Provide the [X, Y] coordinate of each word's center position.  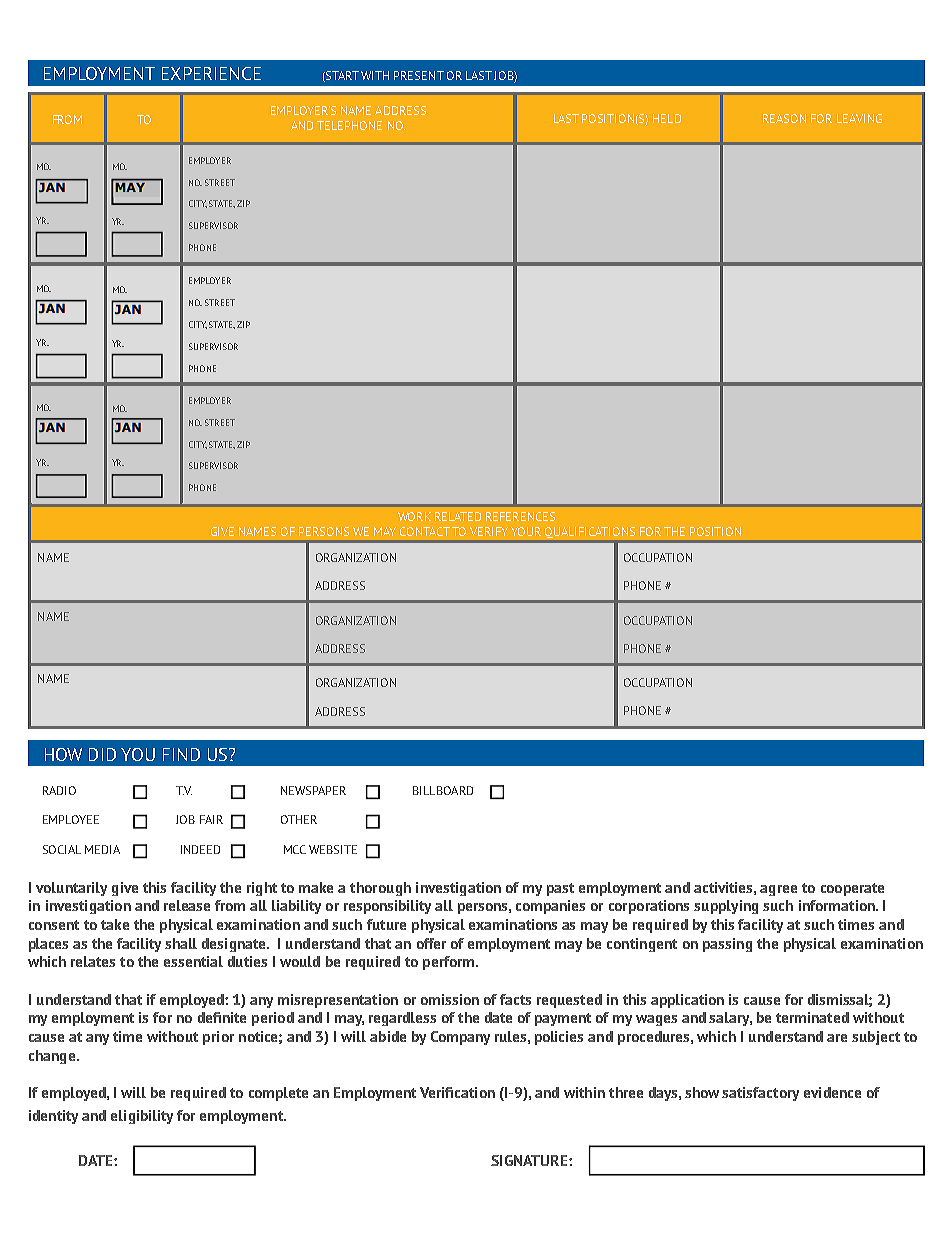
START [341, 76]
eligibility [142, 1117]
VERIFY [489, 531]
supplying [726, 907]
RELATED [458, 516]
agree [778, 890]
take [115, 924]
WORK [414, 516]
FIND [181, 754]
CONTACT [425, 531]
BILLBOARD [443, 790]
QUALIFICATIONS [590, 532]
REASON [784, 118]
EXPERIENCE [211, 73]
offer [431, 943]
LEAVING [859, 118]
